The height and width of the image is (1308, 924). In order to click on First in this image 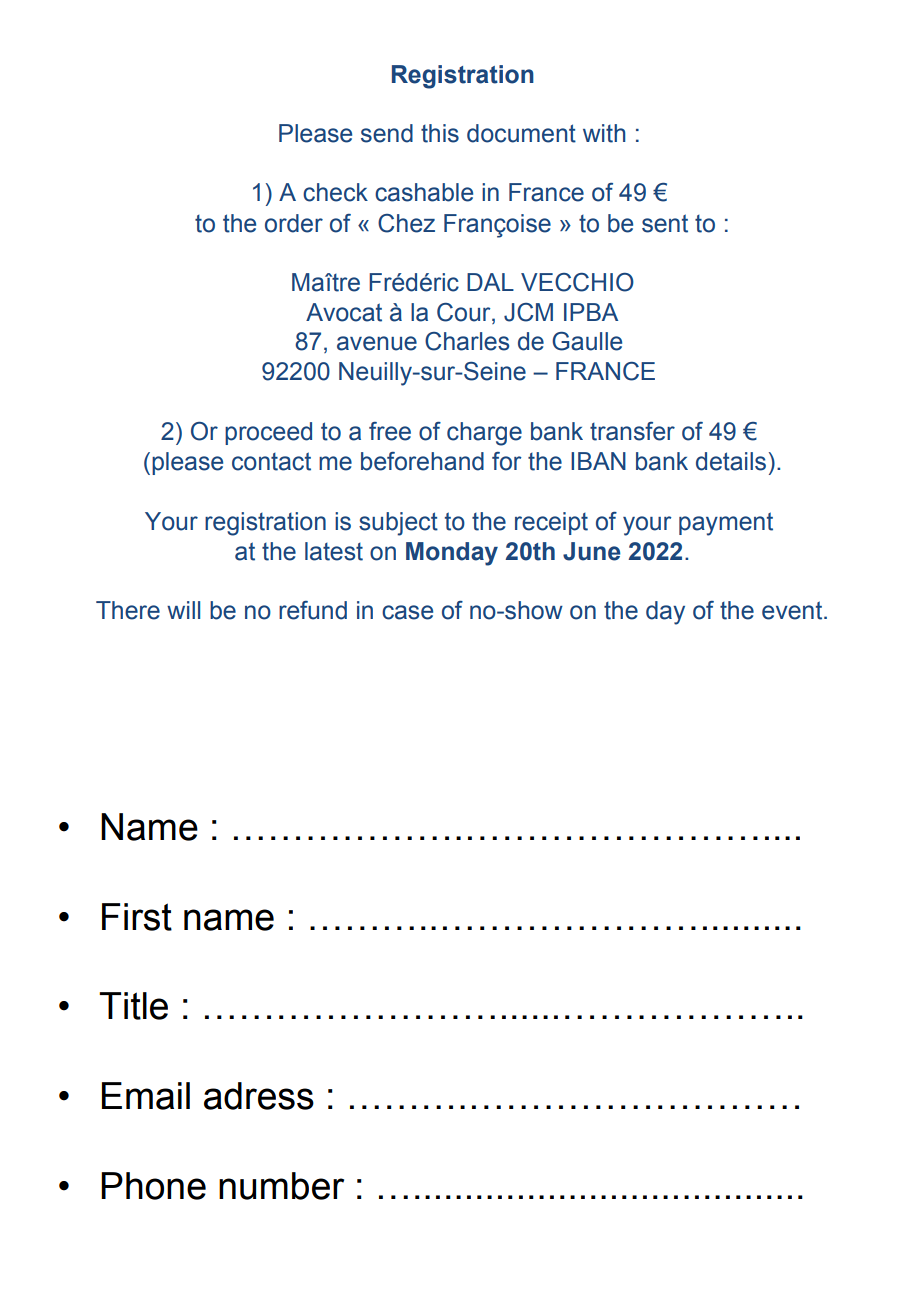, I will do `click(137, 917)`.
